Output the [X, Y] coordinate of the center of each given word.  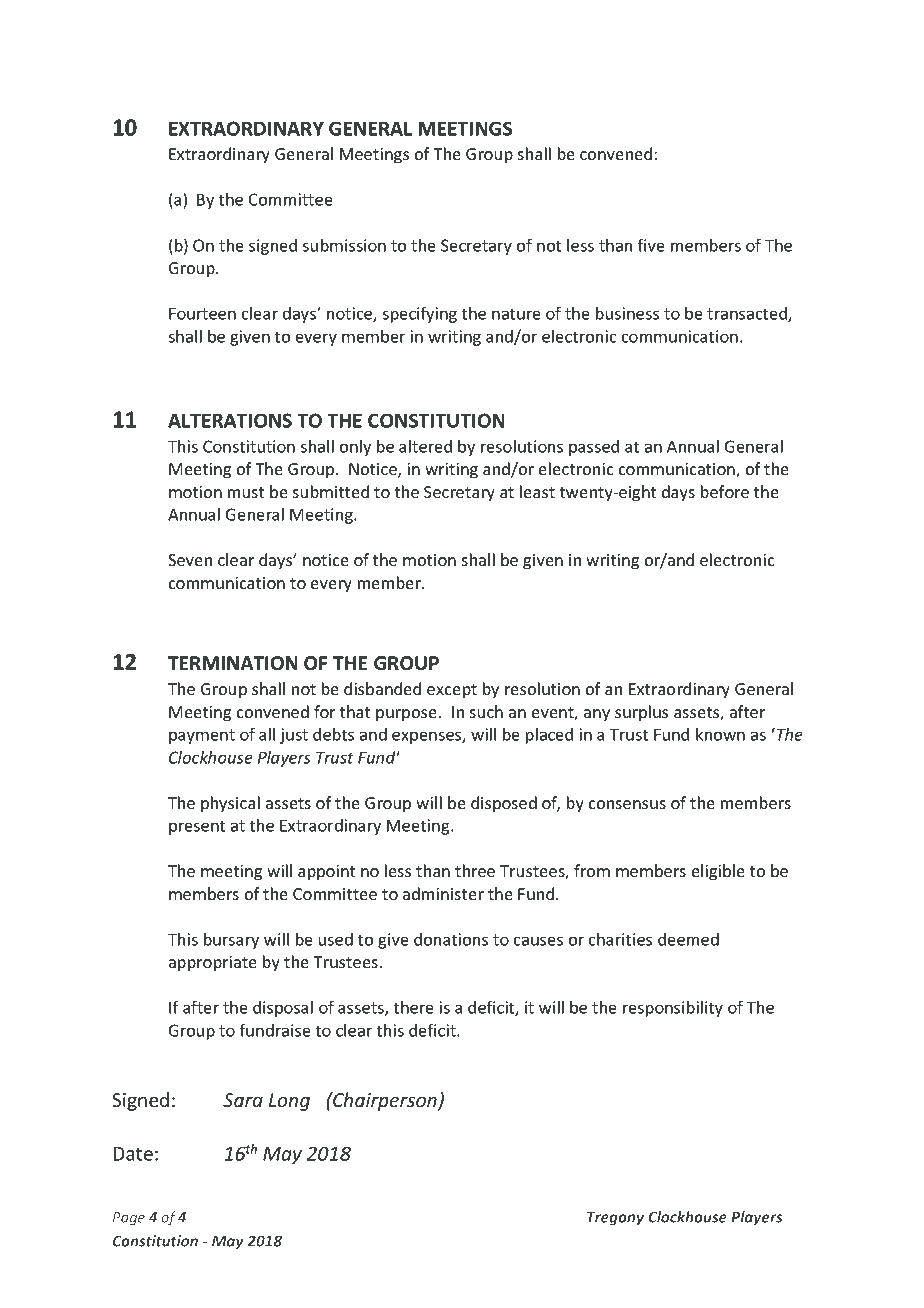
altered [425, 446]
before [725, 491]
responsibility [673, 1009]
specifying [419, 314]
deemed [688, 939]
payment [202, 736]
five [651, 245]
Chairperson [385, 1101]
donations [451, 939]
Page [129, 1219]
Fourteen [202, 313]
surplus [641, 713]
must [246, 492]
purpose [406, 715]
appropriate [213, 964]
